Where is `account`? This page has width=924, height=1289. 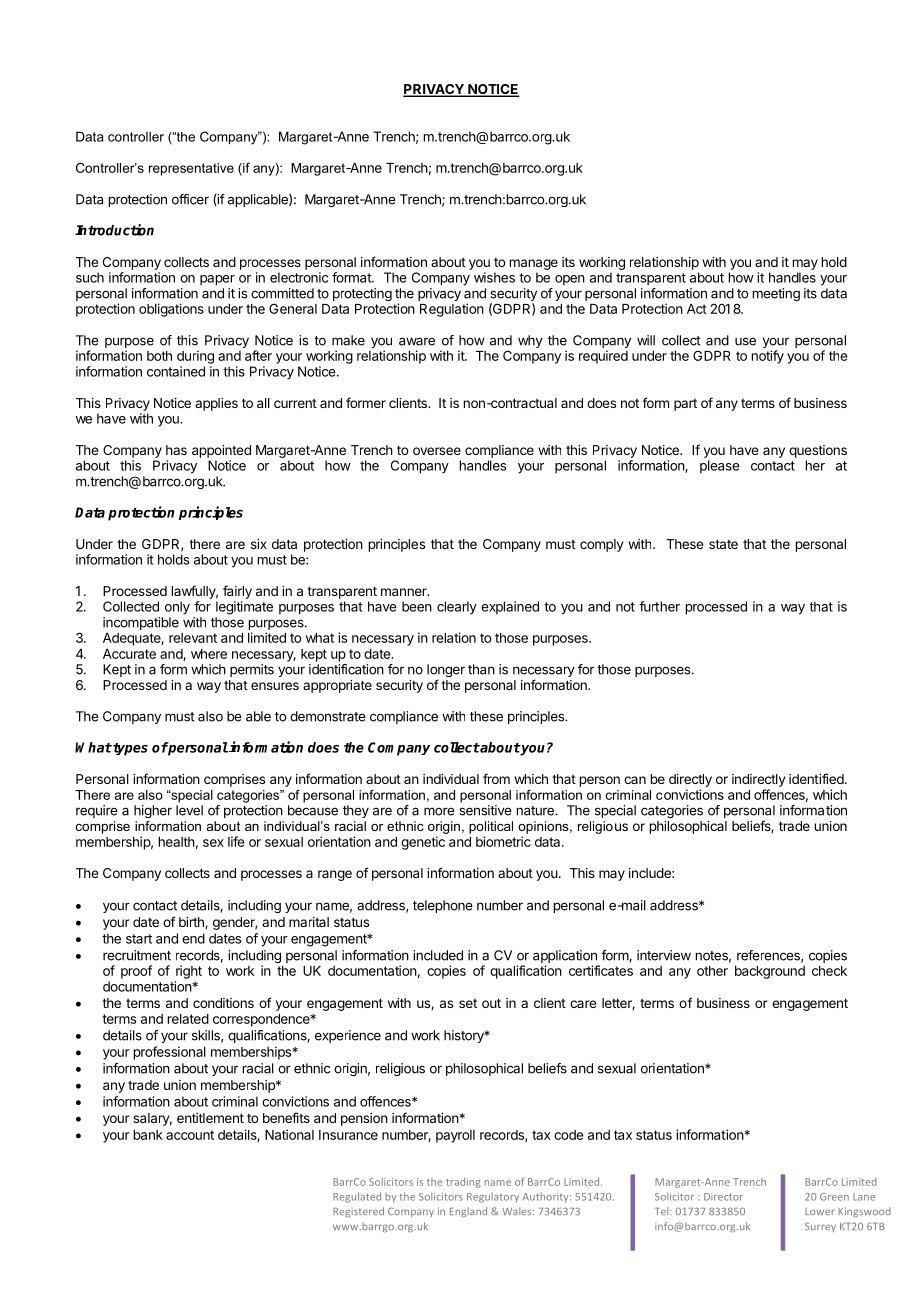
account is located at coordinates (190, 1135).
